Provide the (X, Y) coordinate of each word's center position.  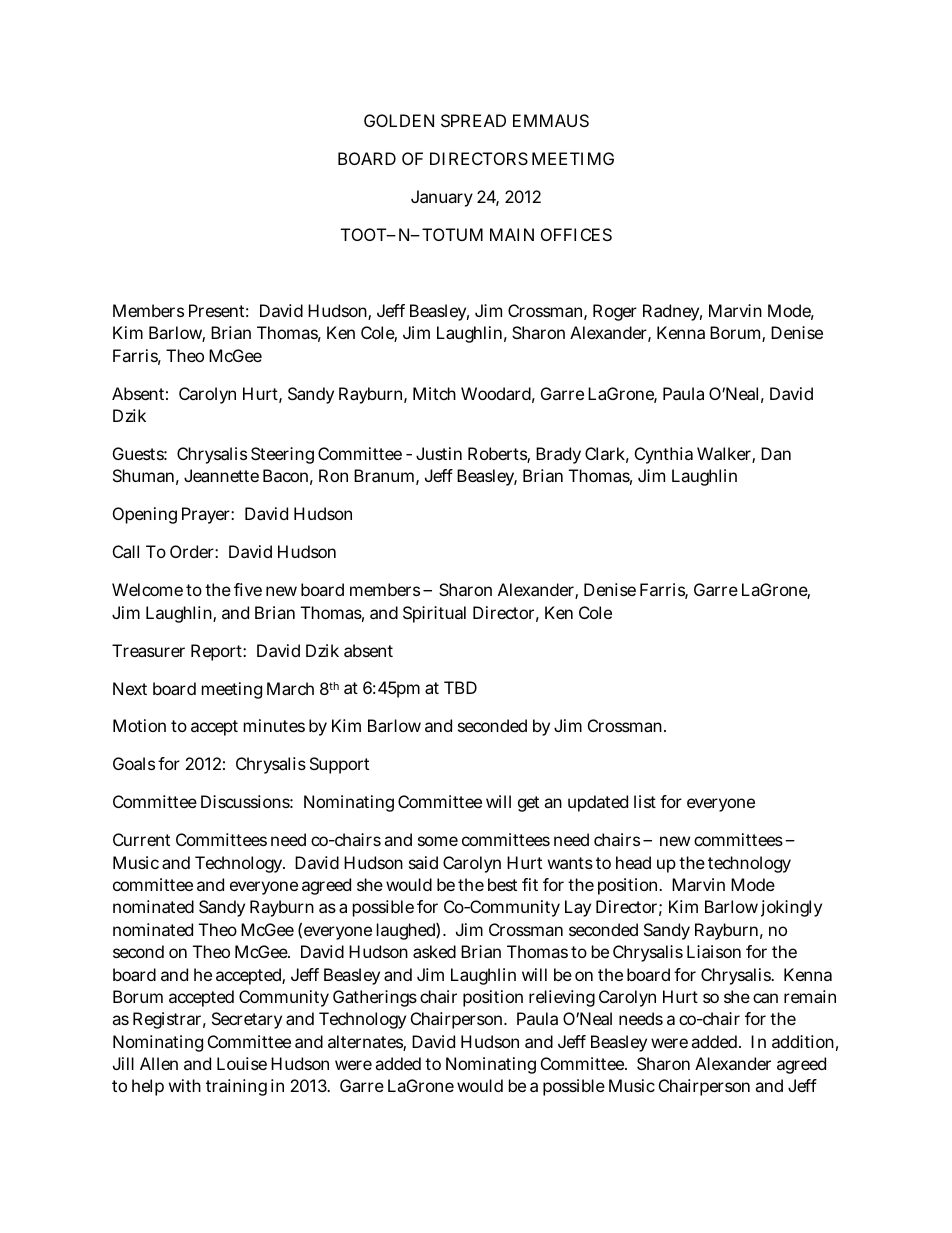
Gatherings (375, 998)
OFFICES (576, 234)
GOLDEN (399, 120)
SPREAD (473, 120)
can (765, 998)
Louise (242, 1063)
